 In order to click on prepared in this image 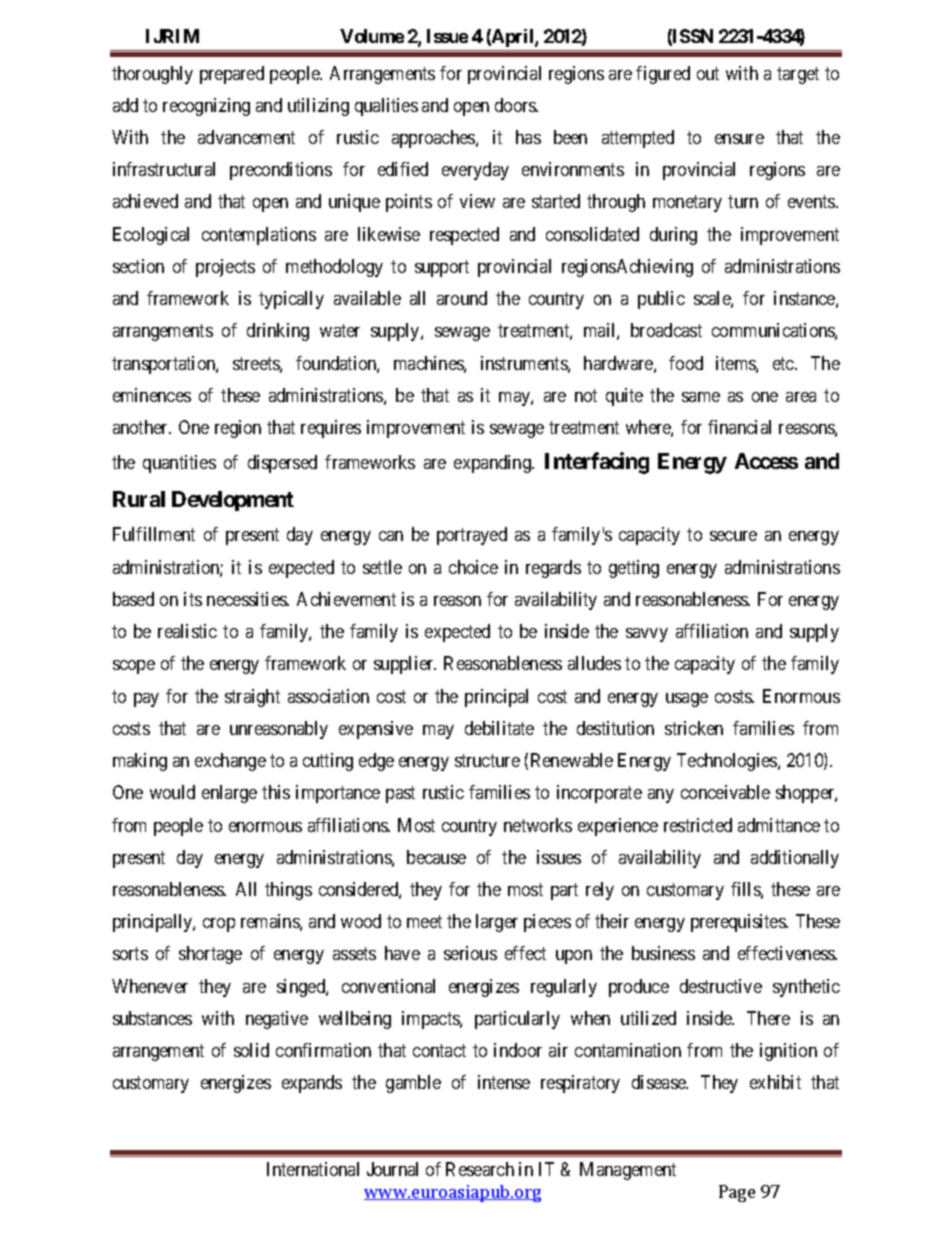, I will do `click(232, 75)`.
